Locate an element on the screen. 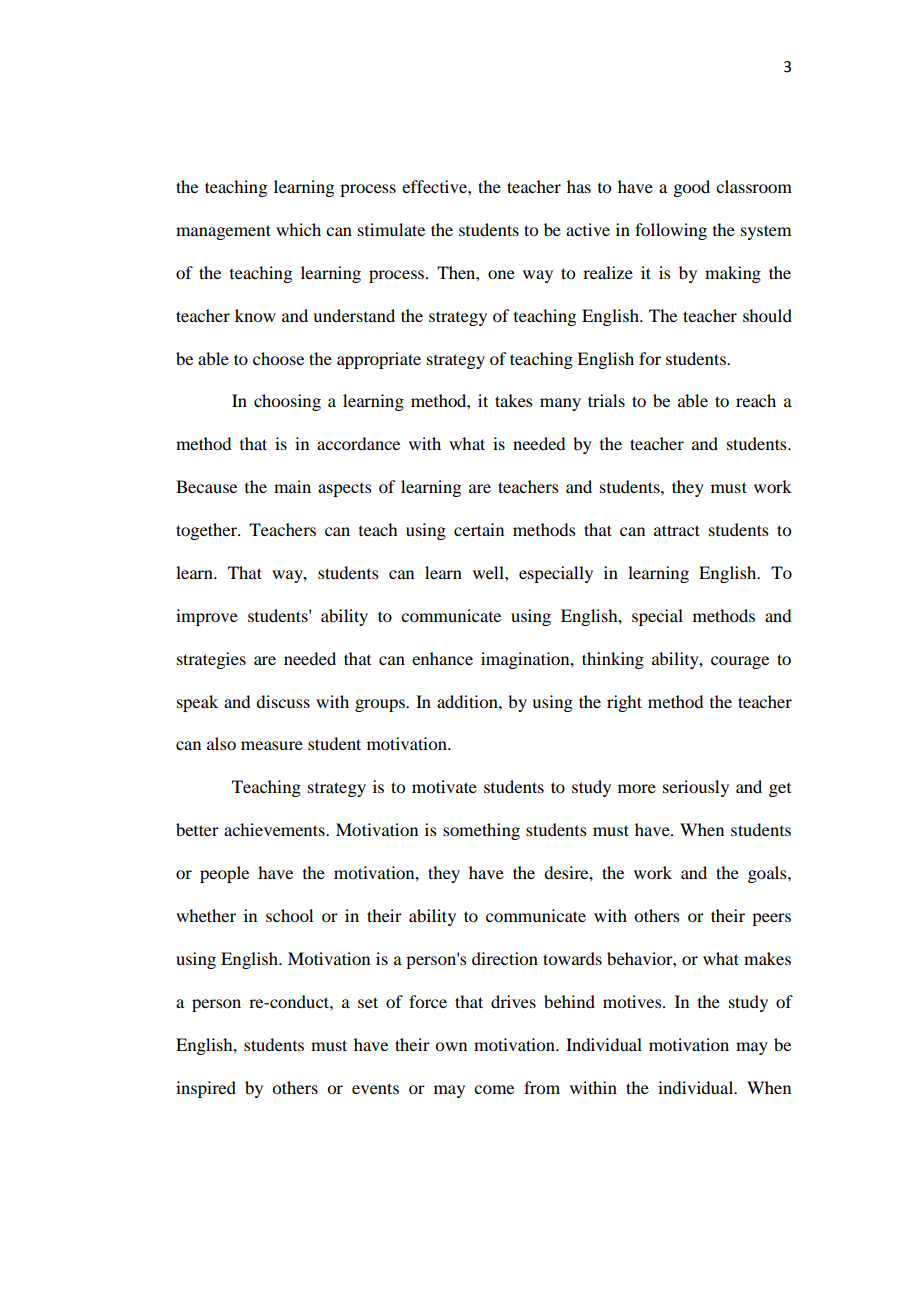 This screenshot has width=924, height=1308. inspired is located at coordinates (206, 1089).
